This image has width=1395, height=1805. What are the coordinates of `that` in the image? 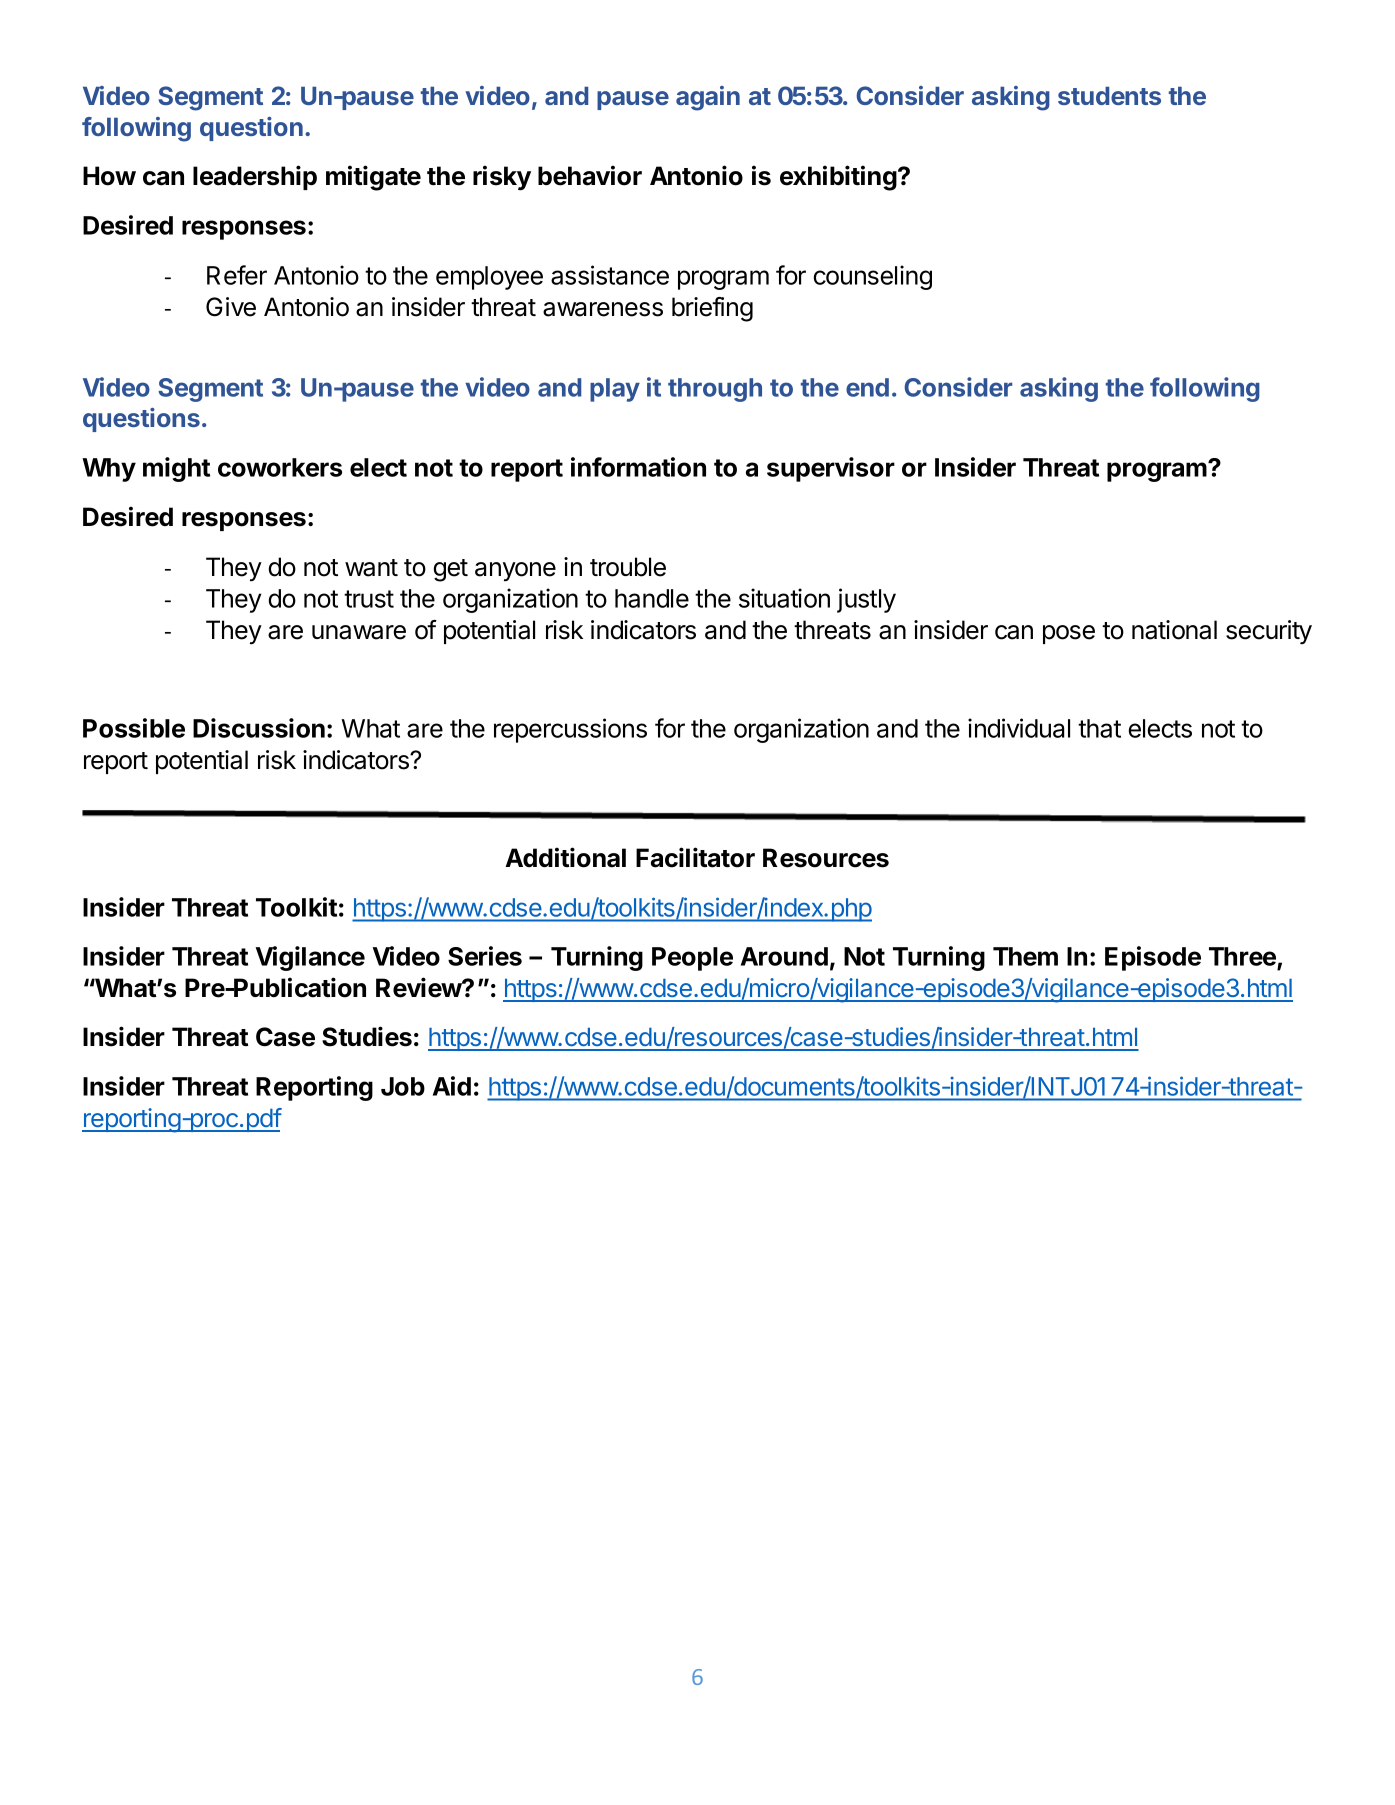 It's located at (1099, 728).
